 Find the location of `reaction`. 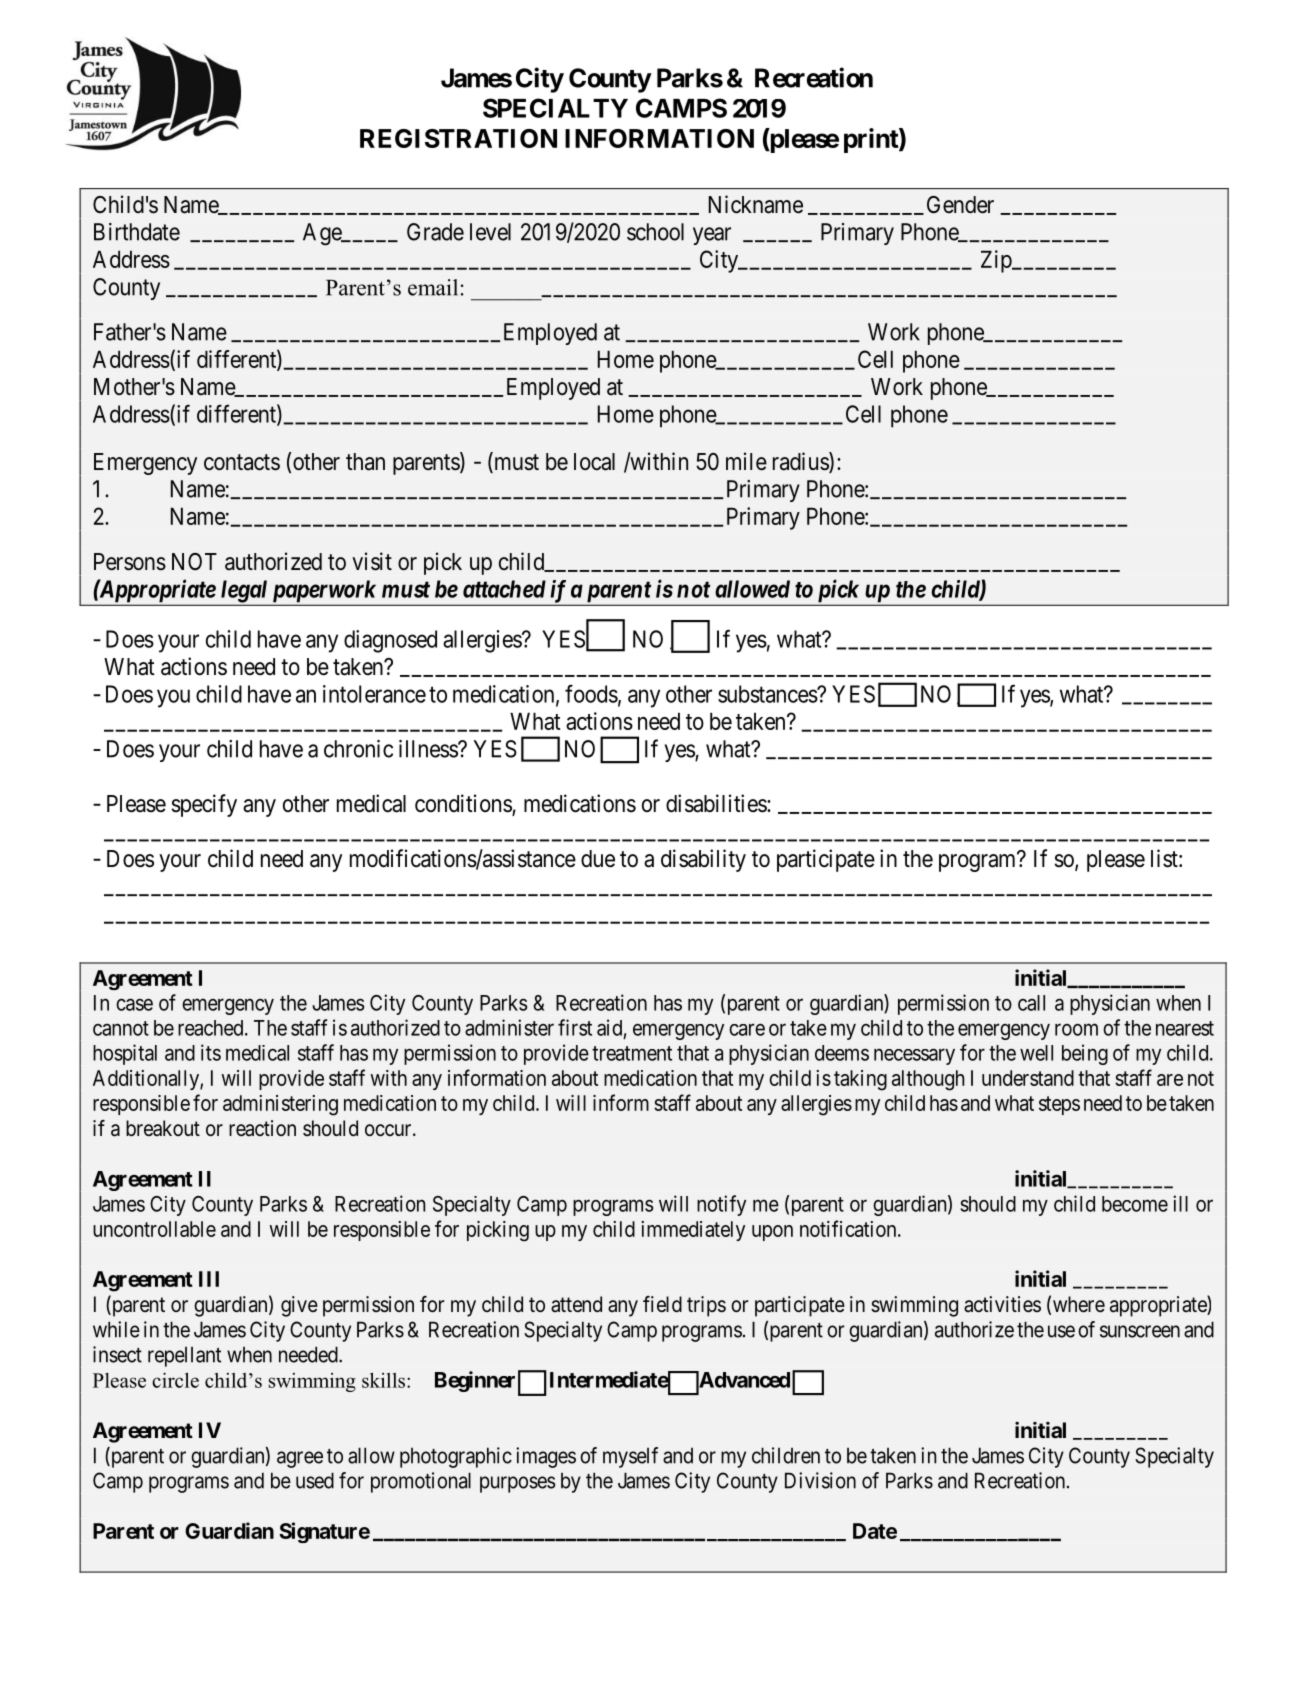

reaction is located at coordinates (262, 1128).
